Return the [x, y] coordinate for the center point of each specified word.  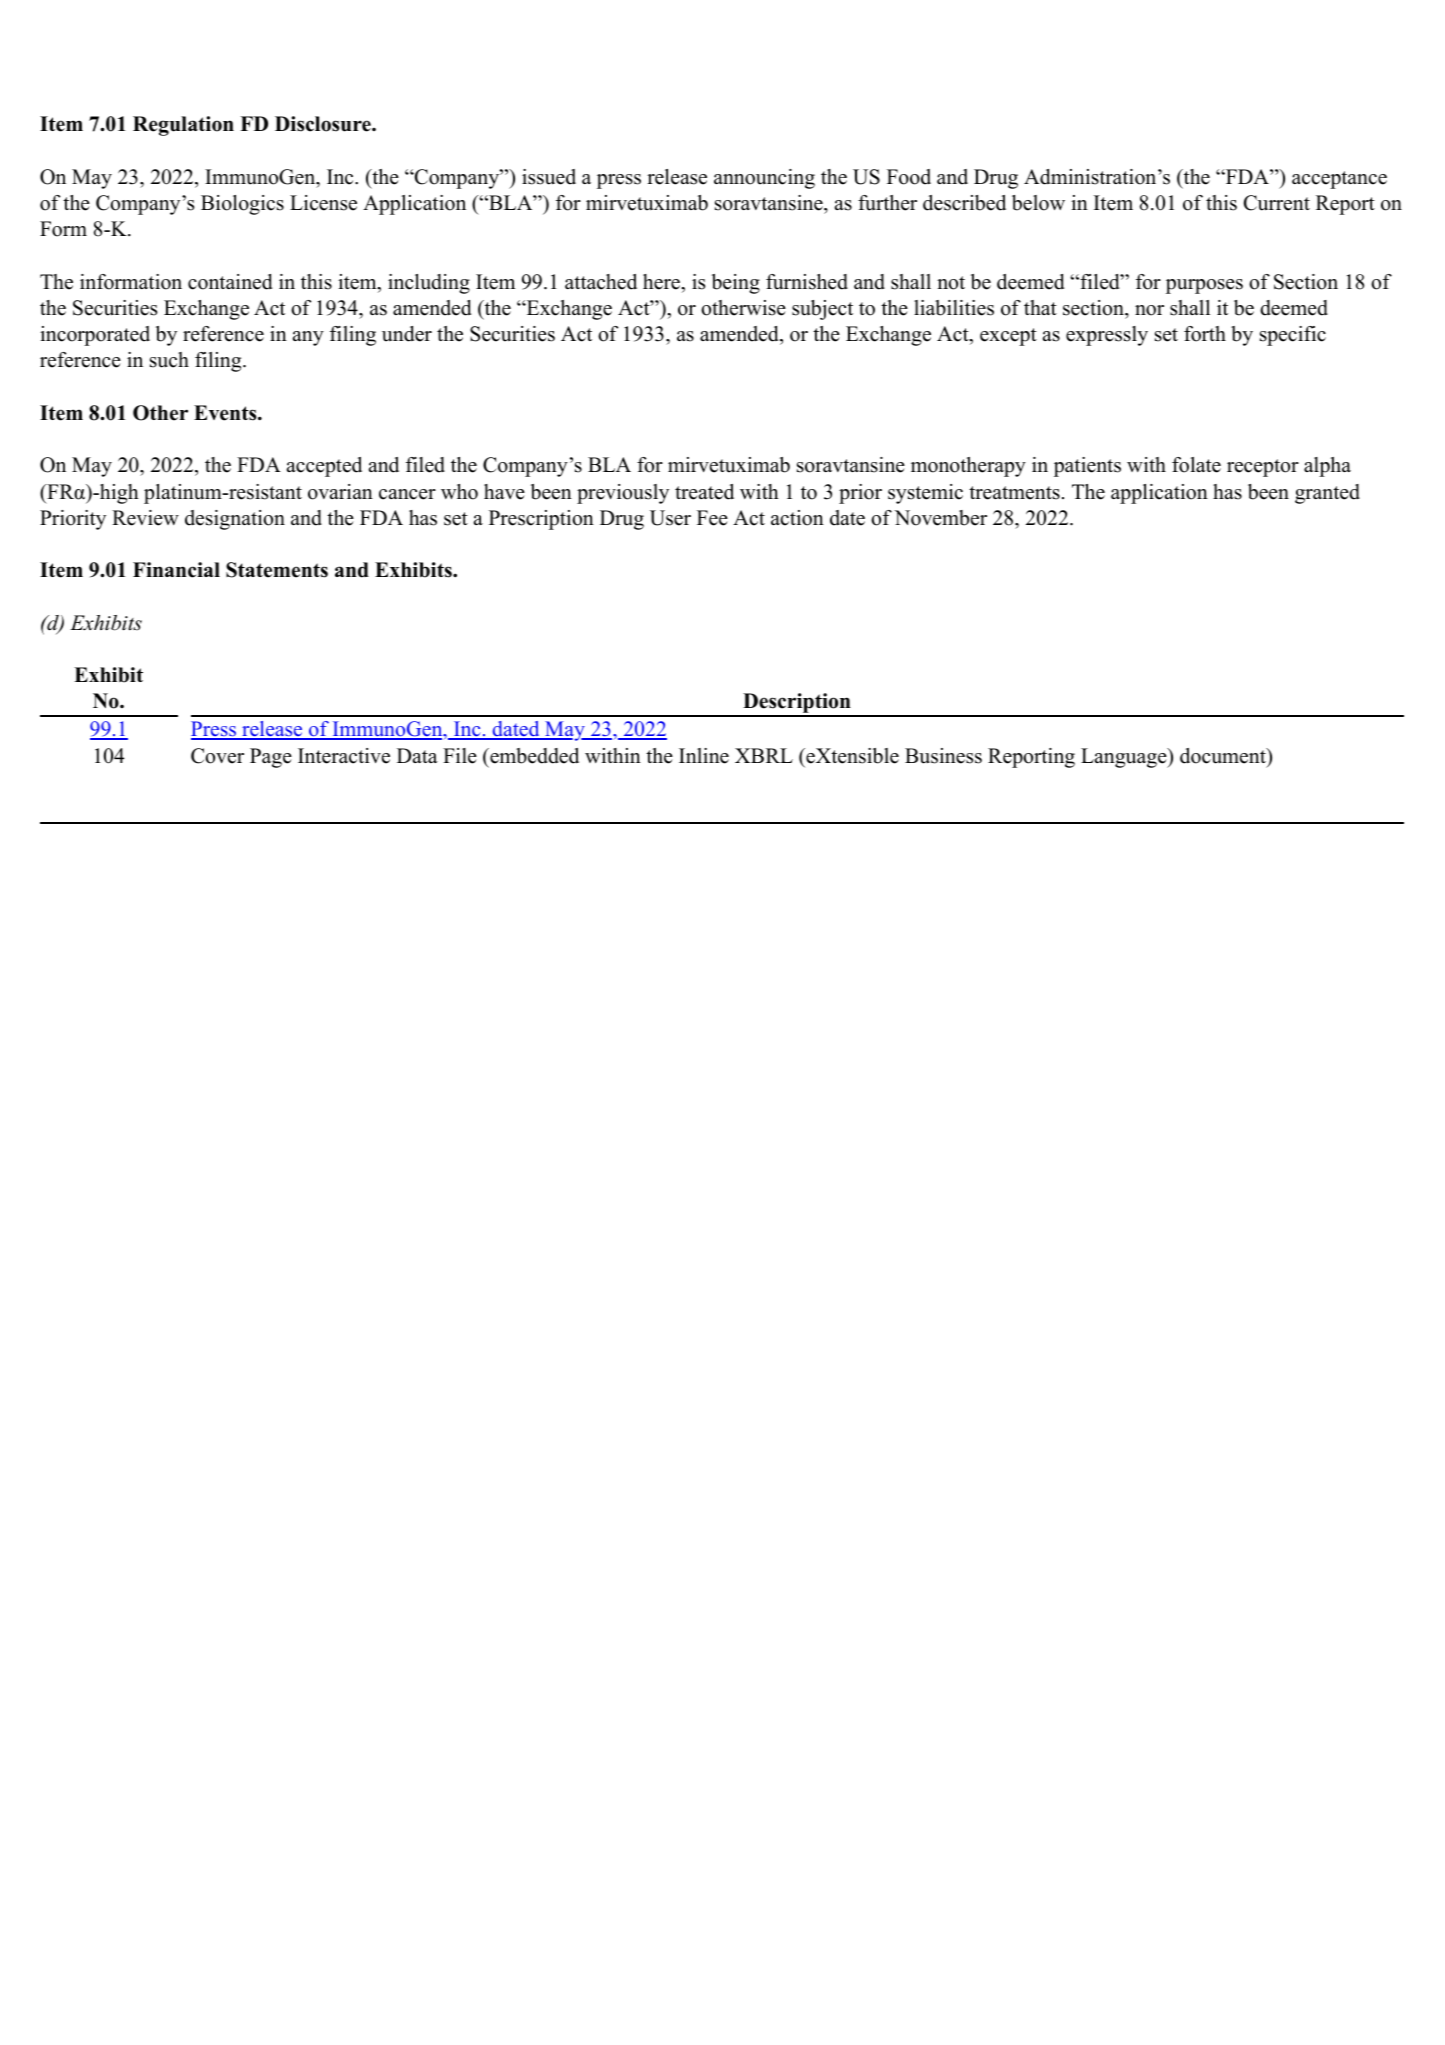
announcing [764, 179]
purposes [1204, 286]
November [940, 518]
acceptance [1339, 180]
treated [704, 492]
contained [230, 282]
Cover [217, 756]
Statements [277, 570]
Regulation [183, 126]
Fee [712, 518]
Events [226, 413]
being [736, 284]
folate [1196, 465]
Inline [704, 756]
